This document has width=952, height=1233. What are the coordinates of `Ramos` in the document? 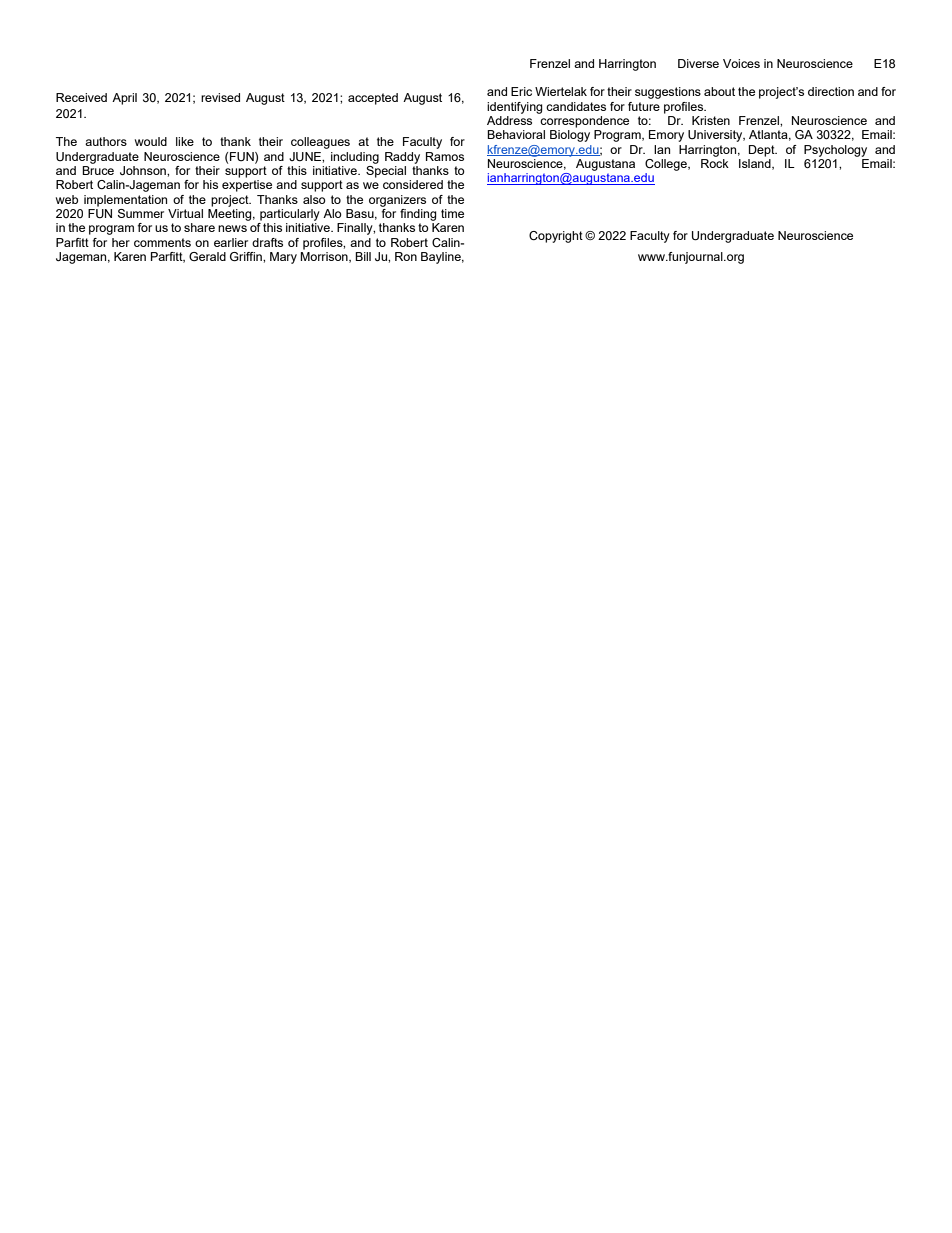 It's located at (445, 156).
